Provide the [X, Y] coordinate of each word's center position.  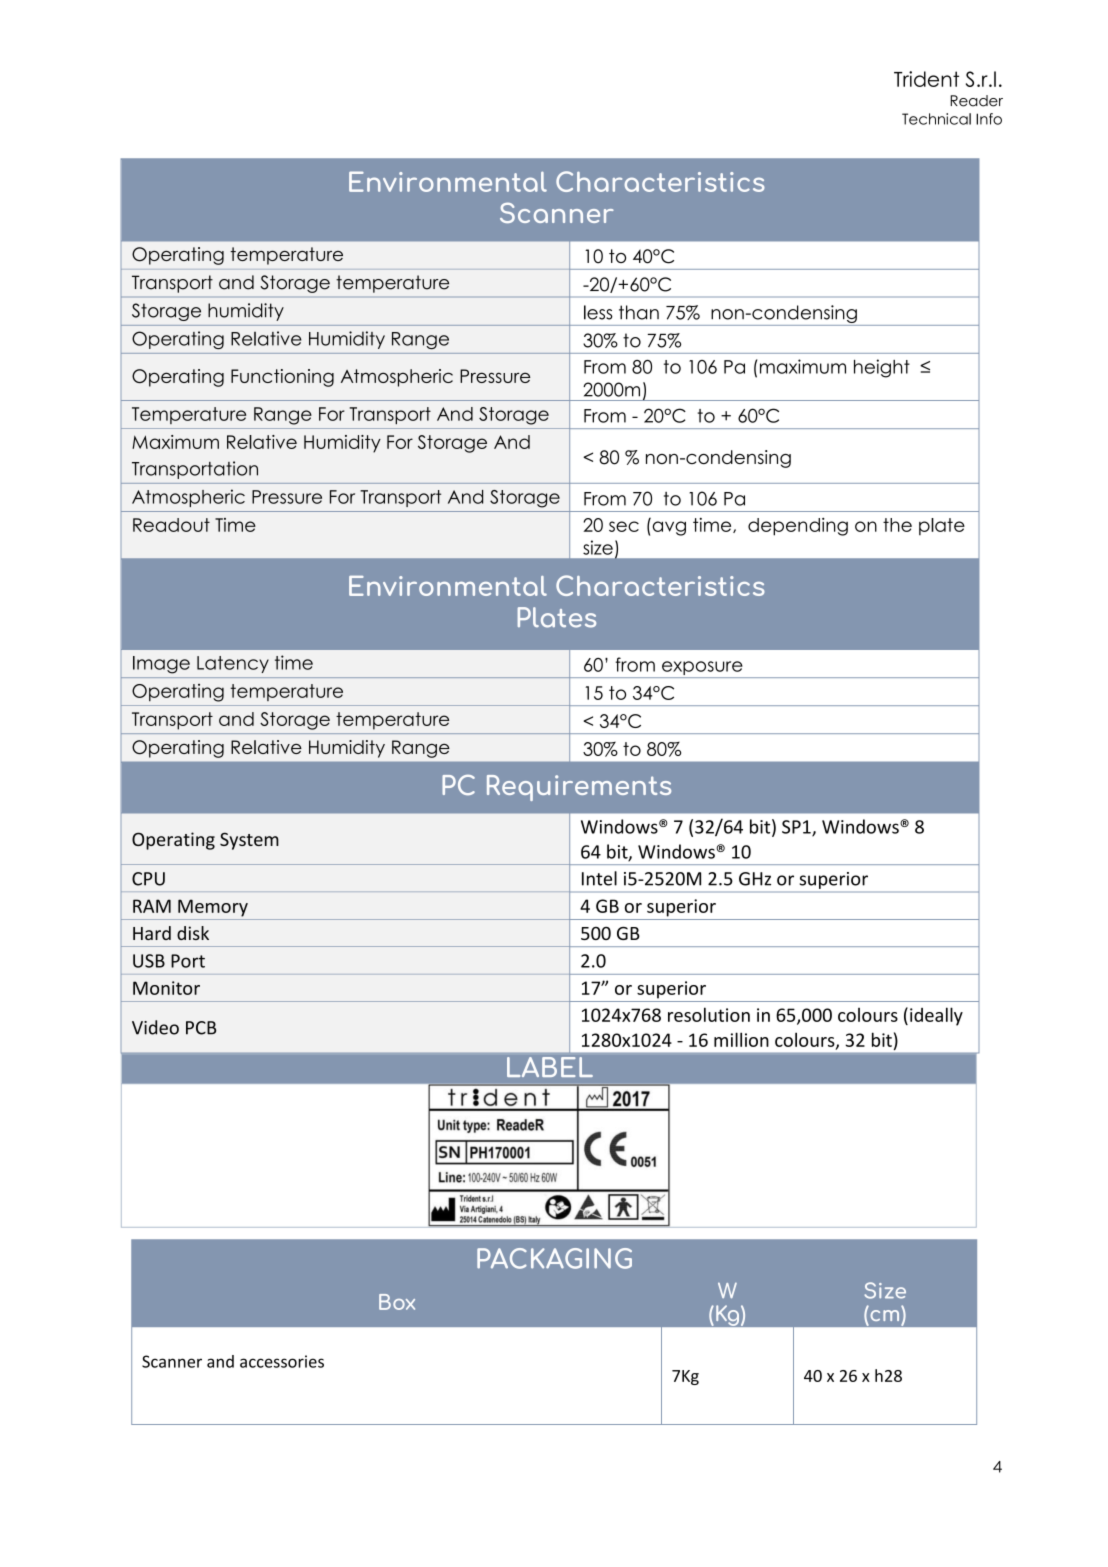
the [897, 525]
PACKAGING [554, 1258]
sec [624, 526]
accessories [282, 1361]
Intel [599, 878]
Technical [936, 119]
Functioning [282, 378]
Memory [213, 908]
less [598, 312]
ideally [936, 1016]
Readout [171, 525]
